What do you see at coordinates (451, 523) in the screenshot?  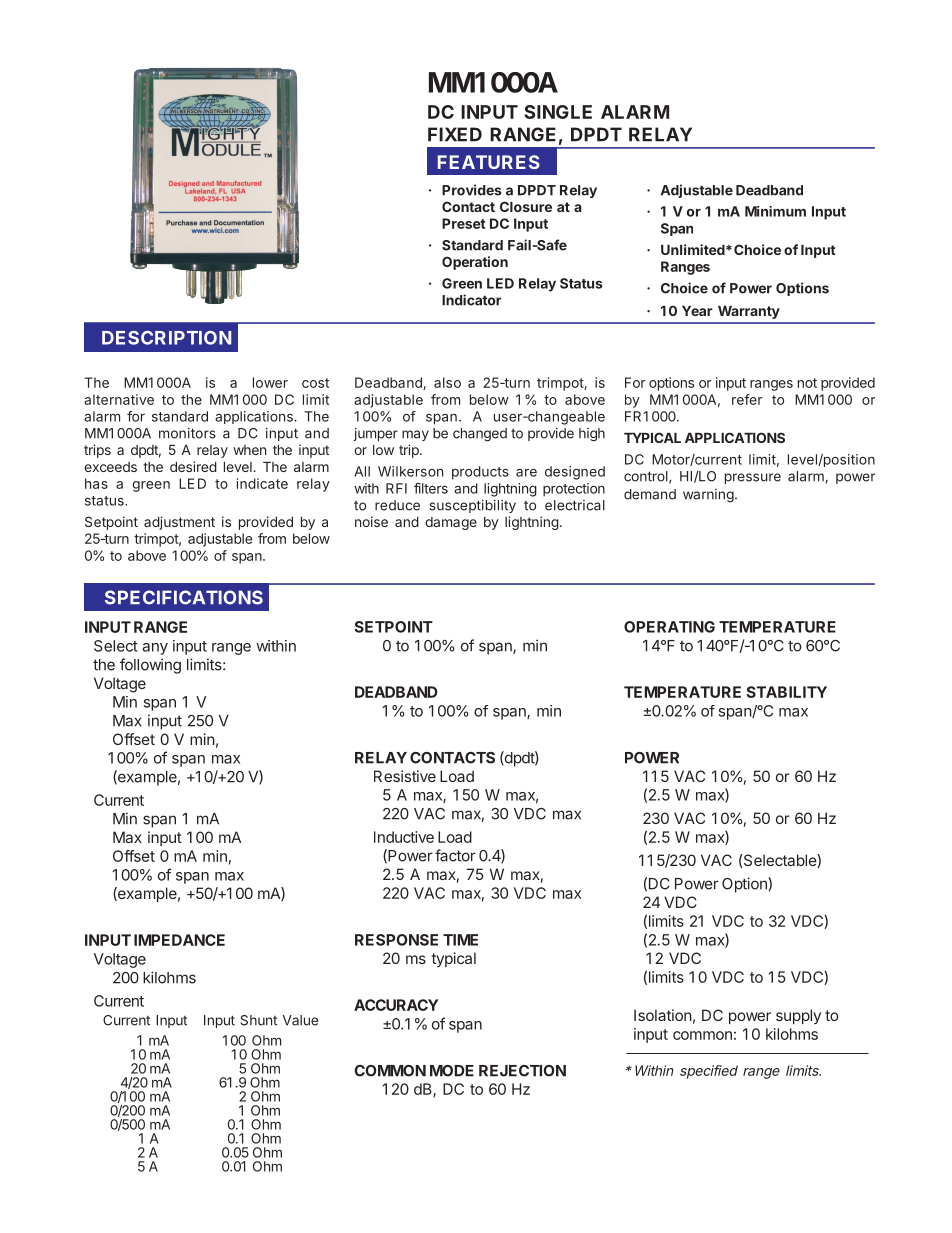 I see `damage` at bounding box center [451, 523].
